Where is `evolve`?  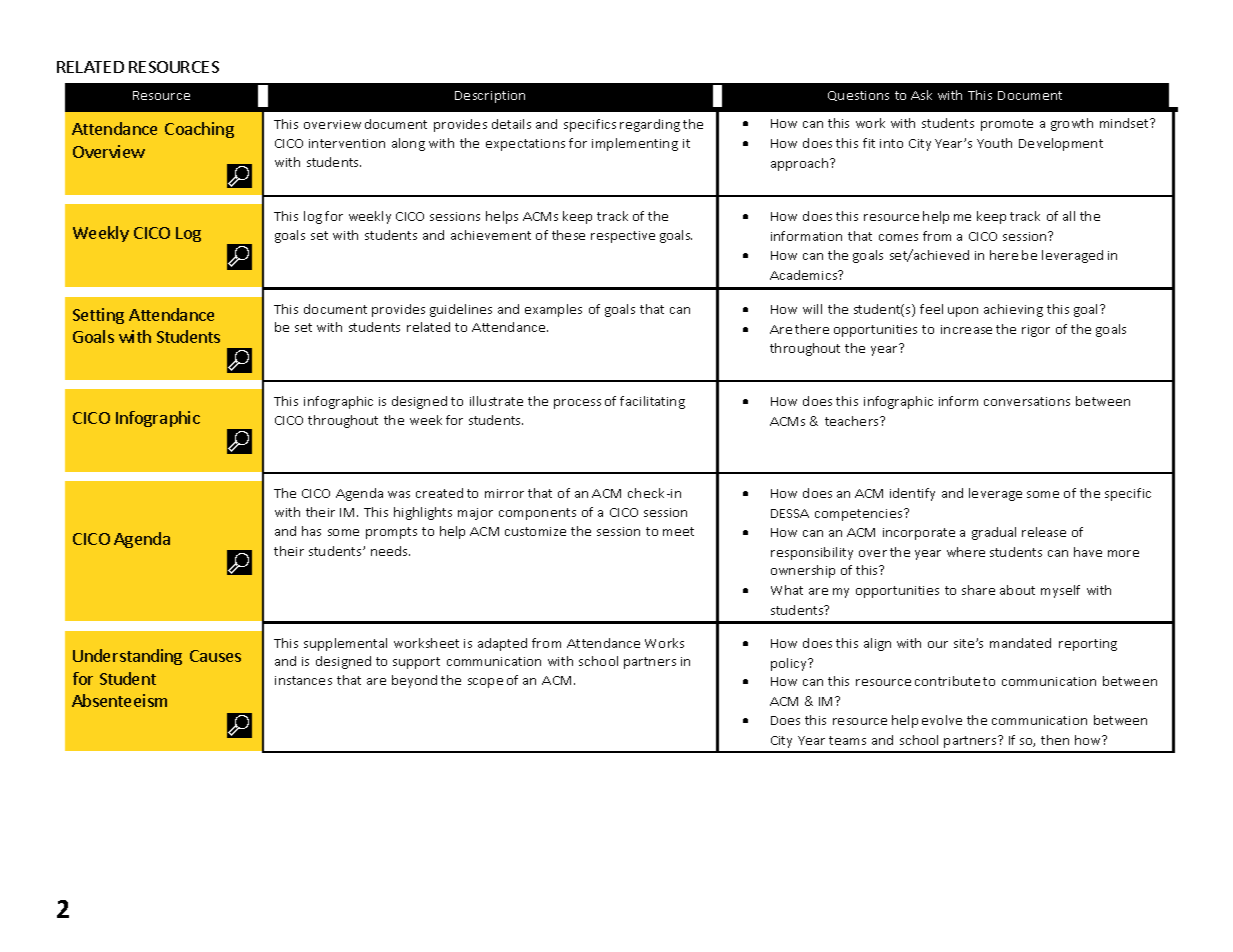
evolve is located at coordinates (942, 720).
